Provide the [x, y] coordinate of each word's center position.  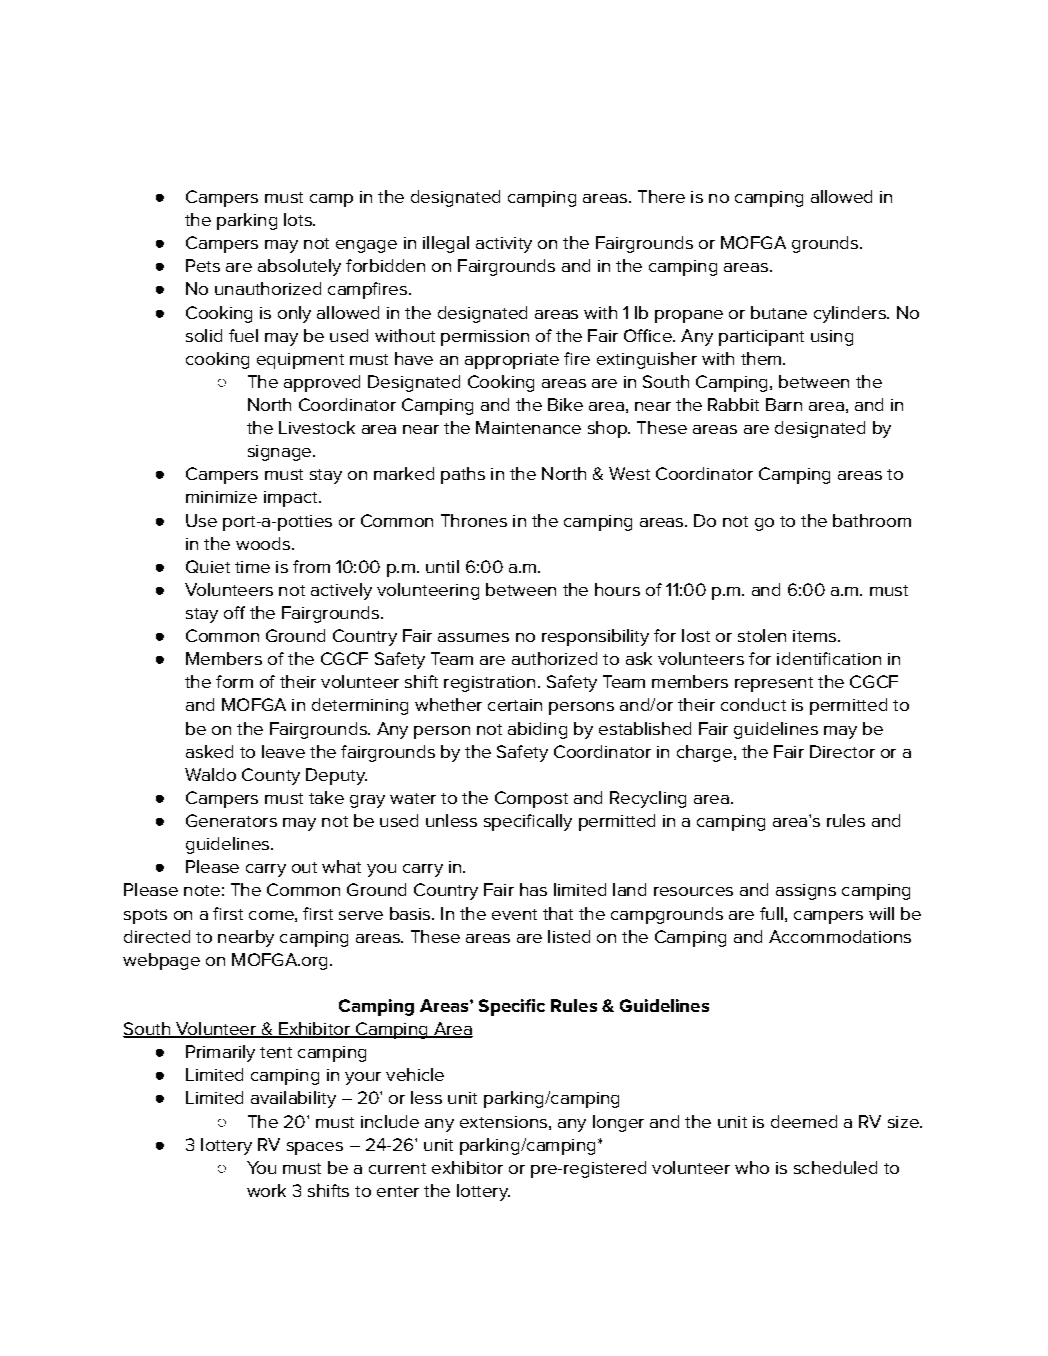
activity [504, 245]
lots [299, 219]
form [234, 681]
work [266, 1190]
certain [515, 705]
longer [618, 1123]
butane [779, 312]
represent [774, 684]
